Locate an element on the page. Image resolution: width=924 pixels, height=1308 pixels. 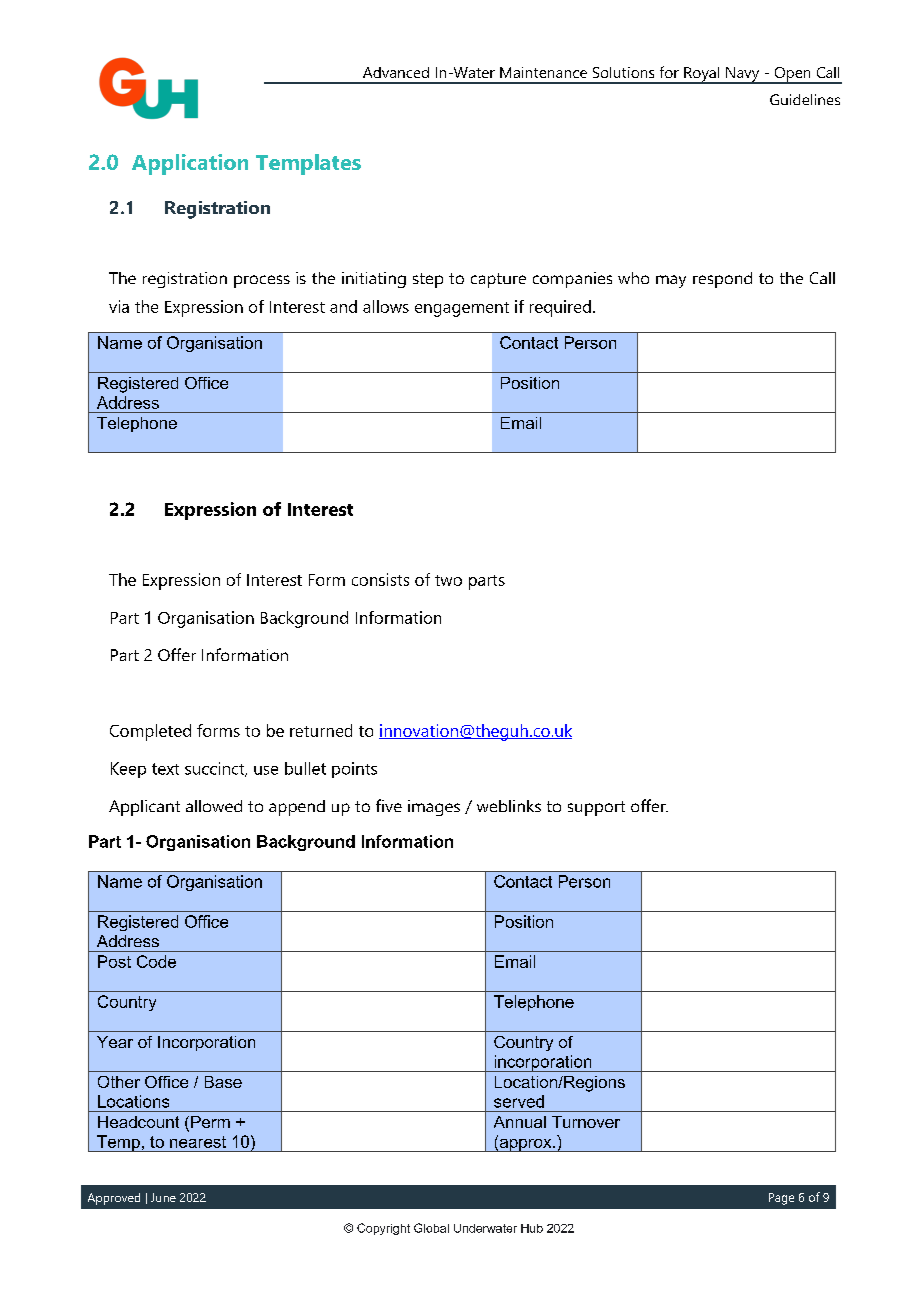
Completed is located at coordinates (150, 732).
